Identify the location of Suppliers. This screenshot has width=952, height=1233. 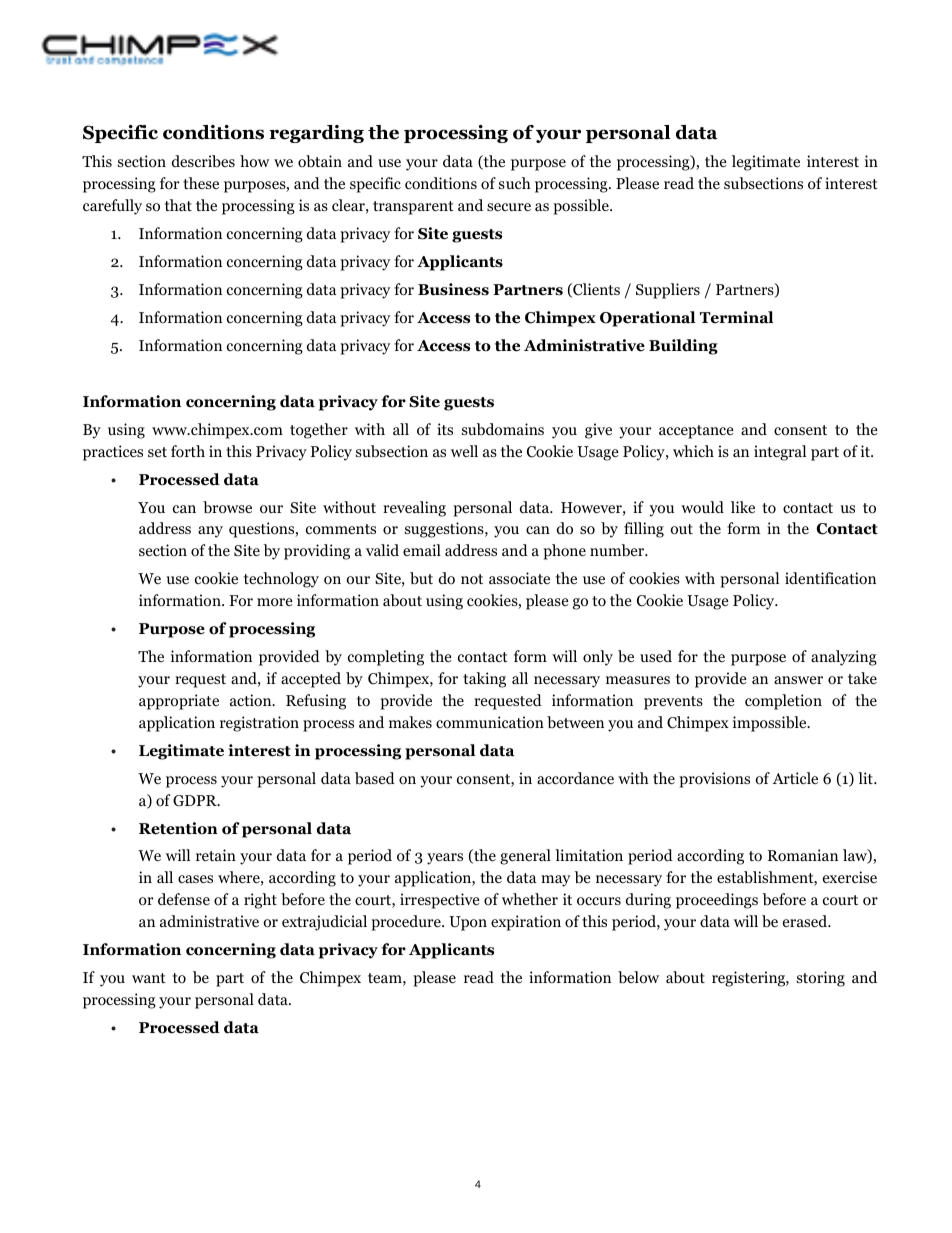
(668, 291).
